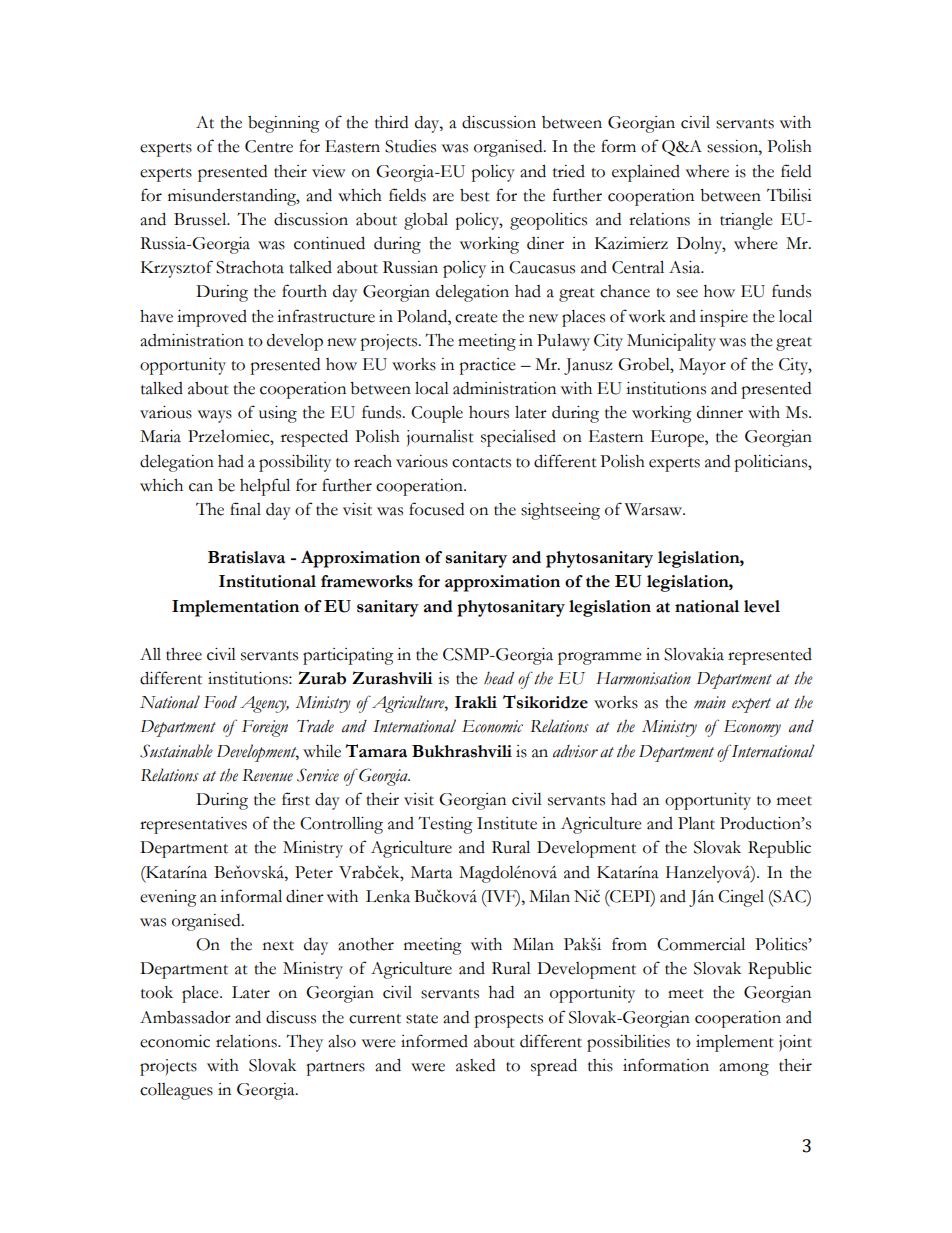  What do you see at coordinates (212, 318) in the document?
I see `improved` at bounding box center [212, 318].
